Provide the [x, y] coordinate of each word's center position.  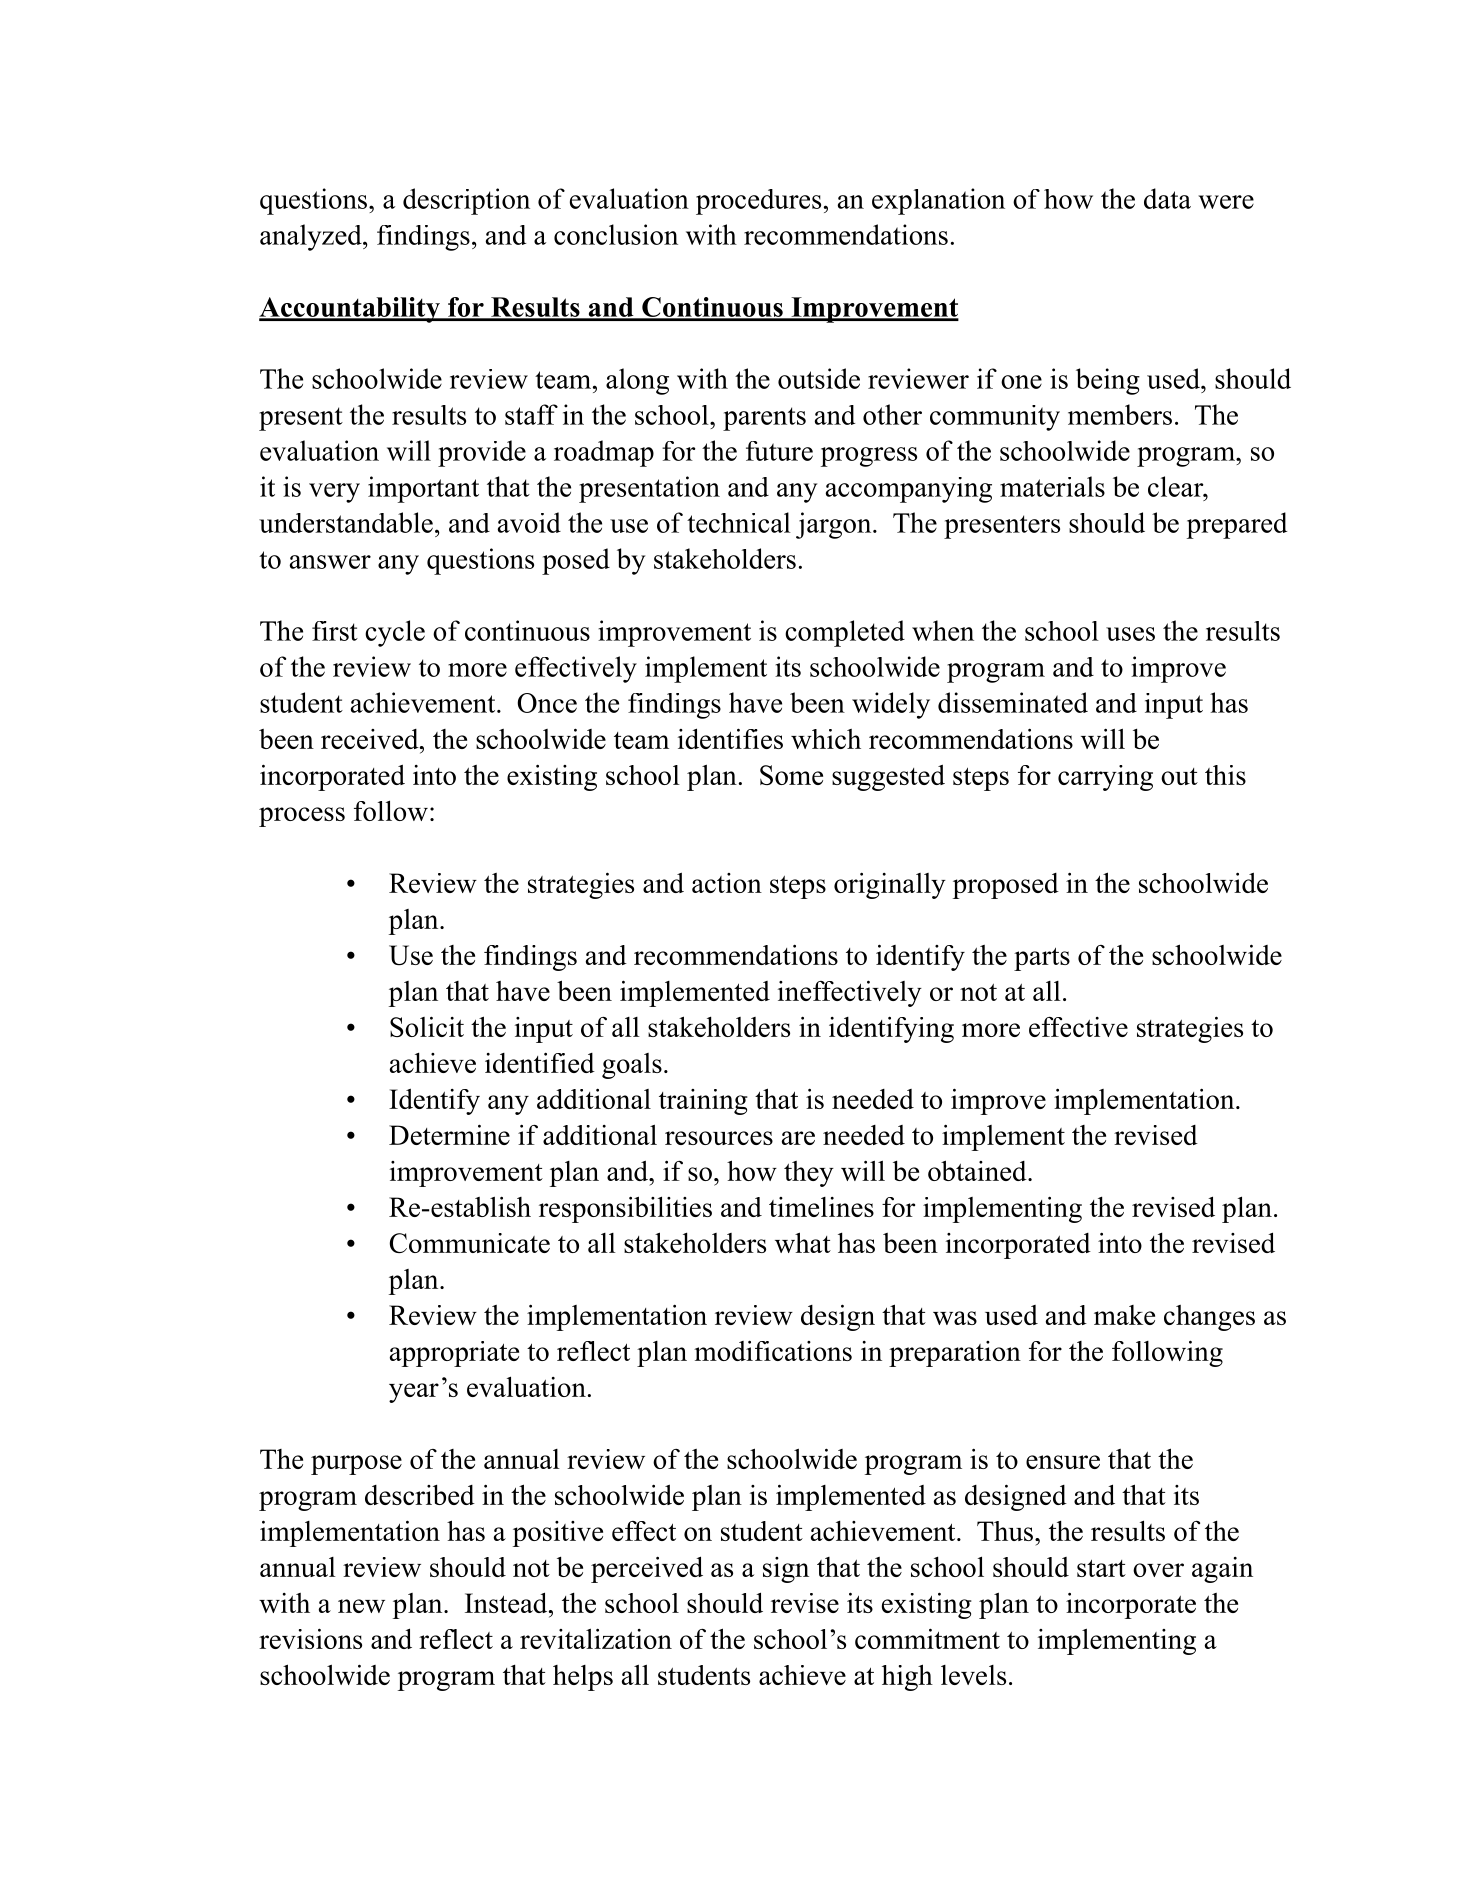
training [703, 1102]
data [1167, 198]
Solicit [427, 1026]
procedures [758, 202]
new [361, 1606]
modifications [773, 1350]
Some [791, 775]
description [466, 201]
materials [1052, 486]
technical [739, 522]
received [371, 739]
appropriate [454, 1354]
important [423, 489]
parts [1042, 959]
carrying [1105, 778]
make [1124, 1315]
